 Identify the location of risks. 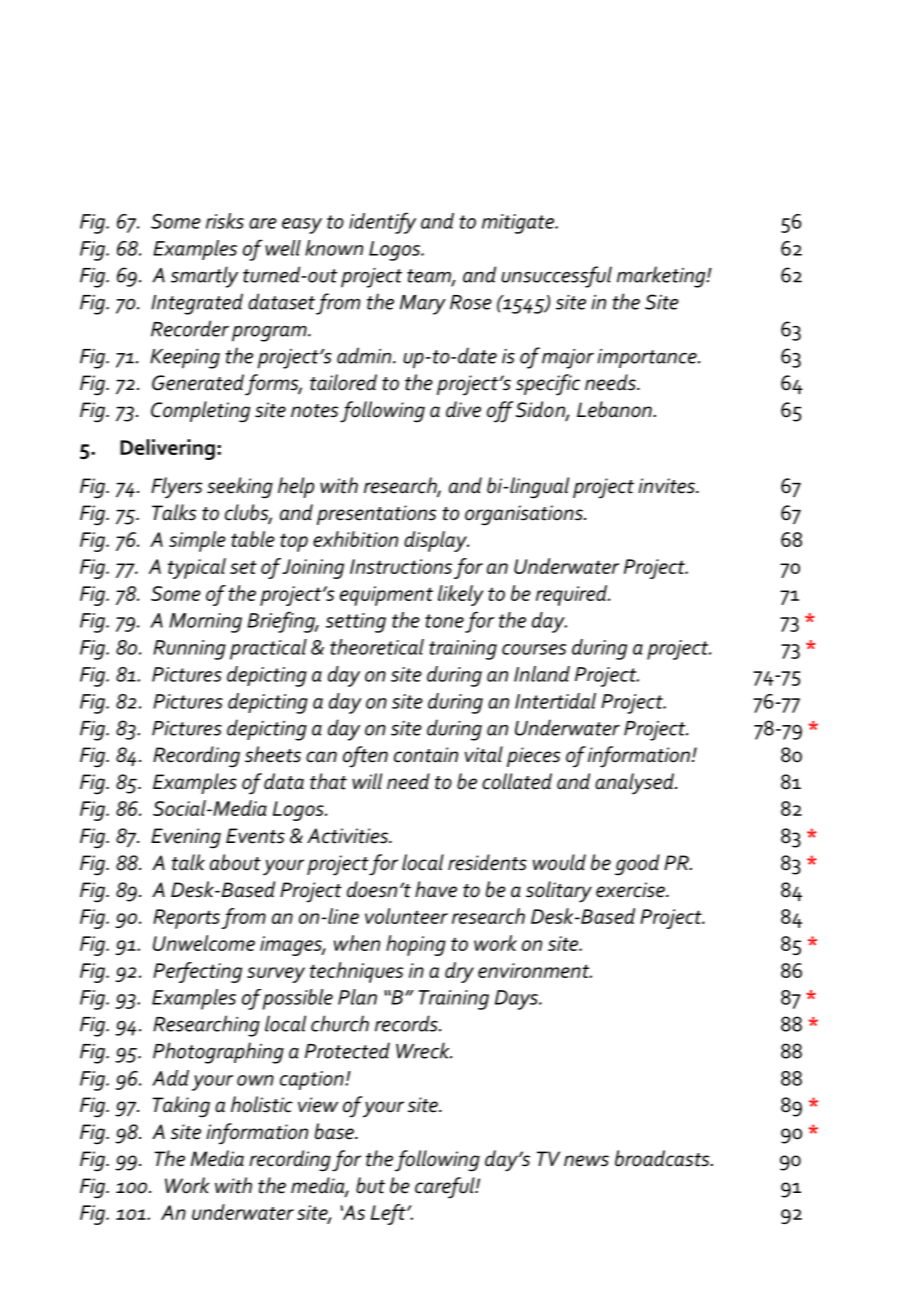
(225, 221).
